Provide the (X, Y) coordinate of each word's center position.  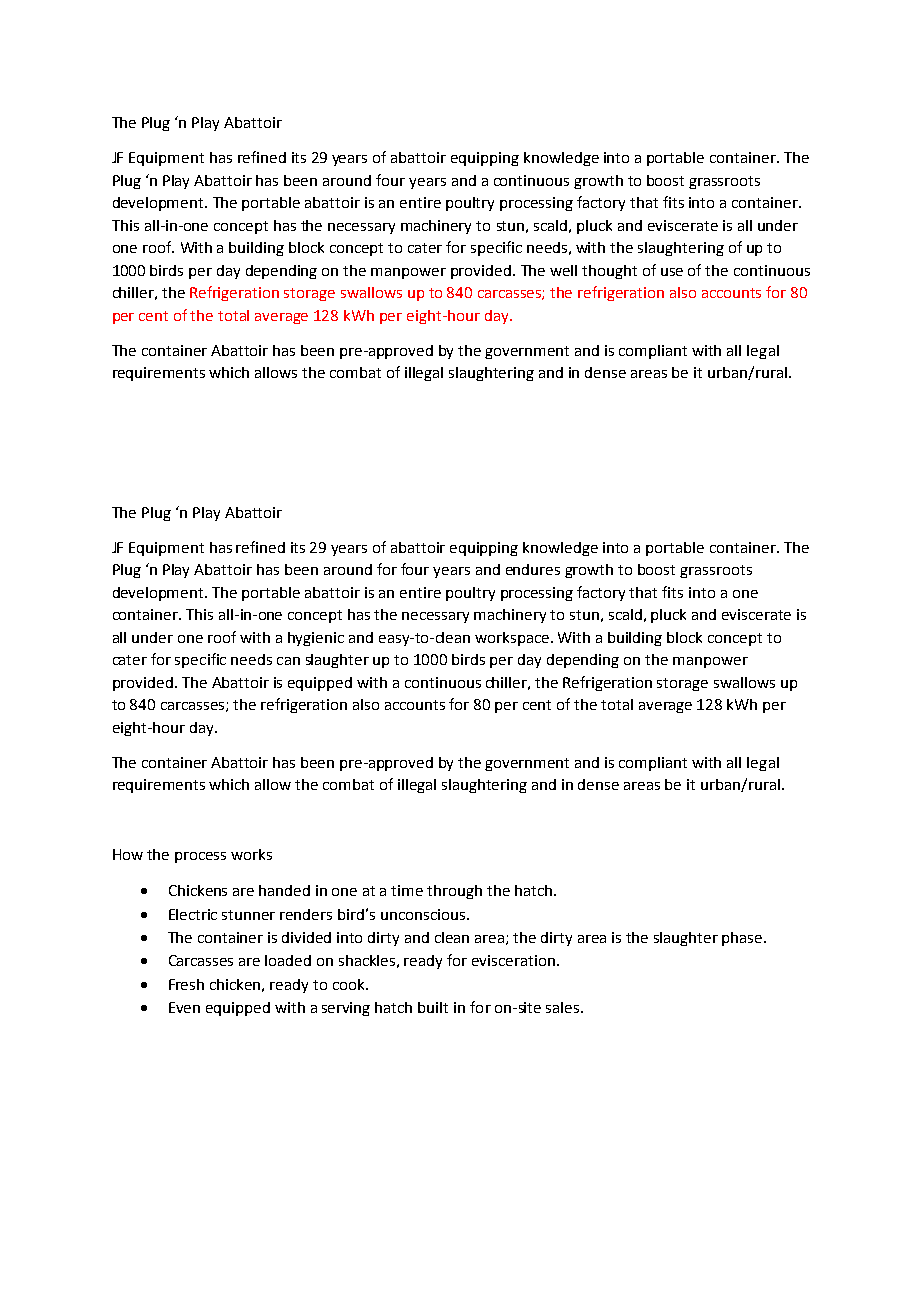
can (288, 661)
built (433, 1007)
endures (533, 569)
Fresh (186, 984)
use (672, 272)
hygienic (316, 639)
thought (609, 272)
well (563, 270)
